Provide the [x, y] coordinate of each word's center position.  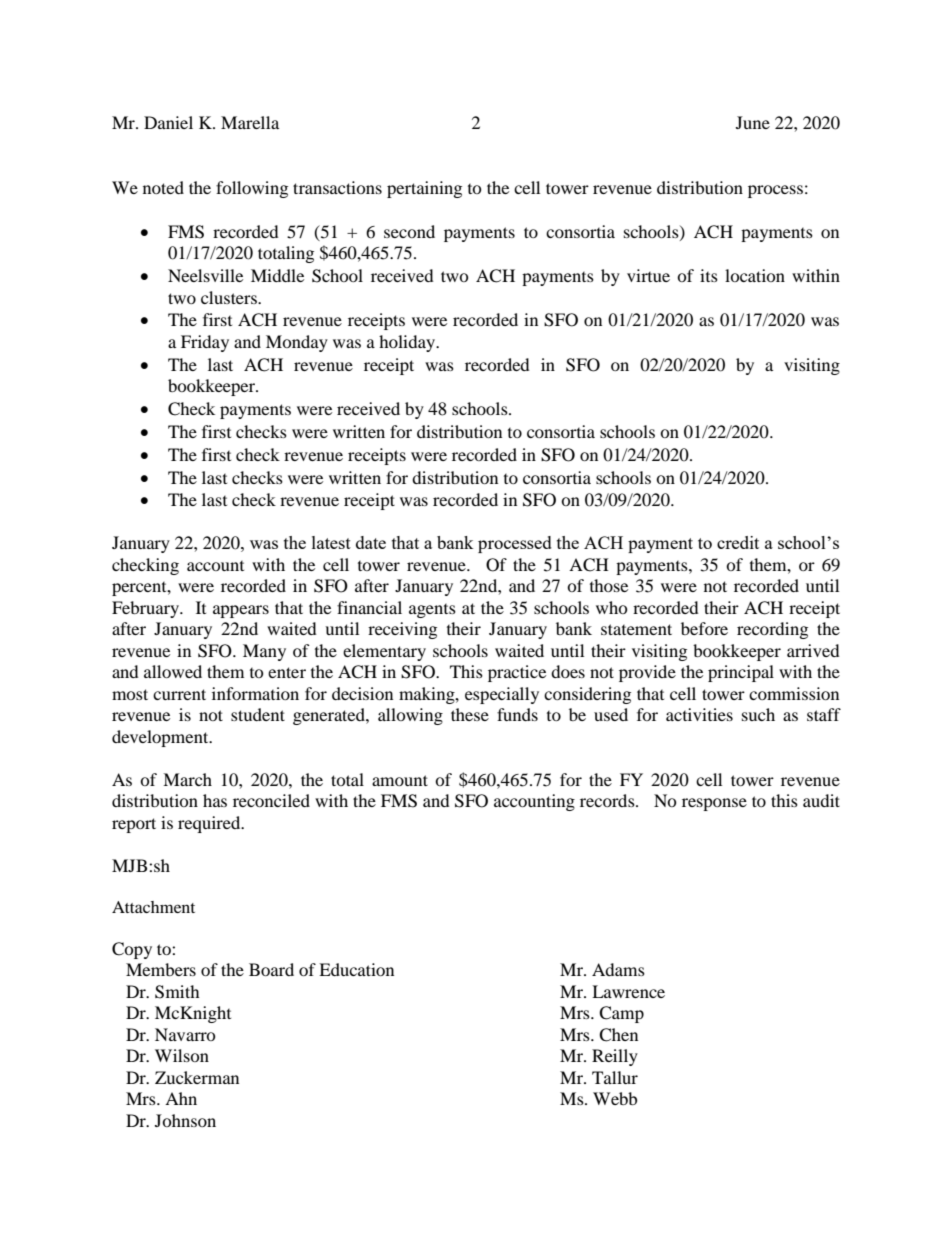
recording [772, 630]
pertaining [424, 189]
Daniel [168, 122]
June [753, 122]
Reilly [615, 1057]
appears [241, 611]
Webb [615, 1098]
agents [432, 611]
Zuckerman [197, 1077]
